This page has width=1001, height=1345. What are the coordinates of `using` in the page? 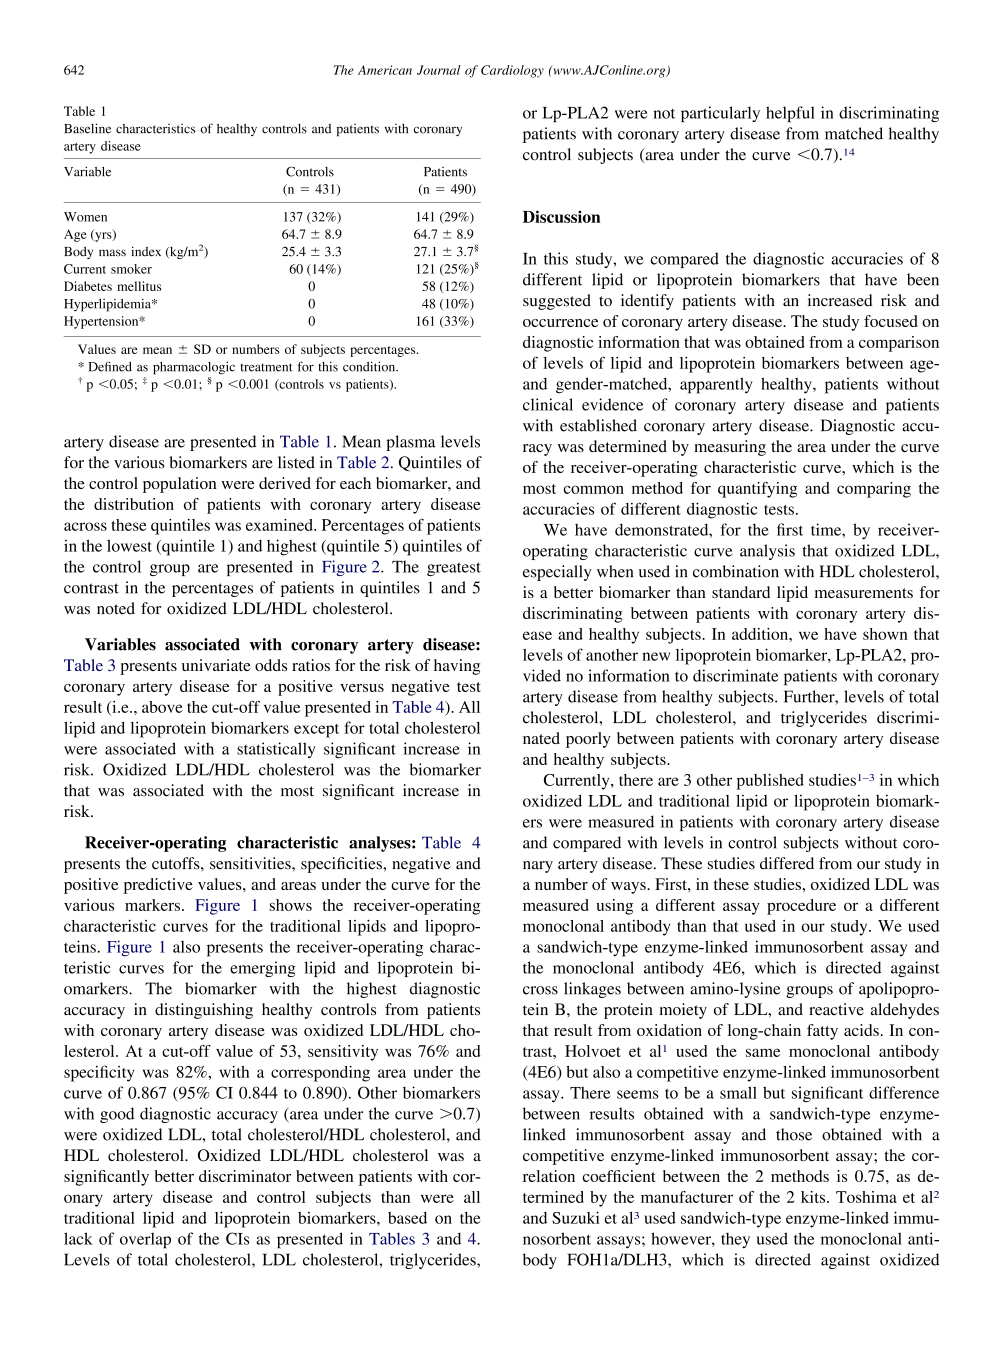 It's located at (614, 907).
